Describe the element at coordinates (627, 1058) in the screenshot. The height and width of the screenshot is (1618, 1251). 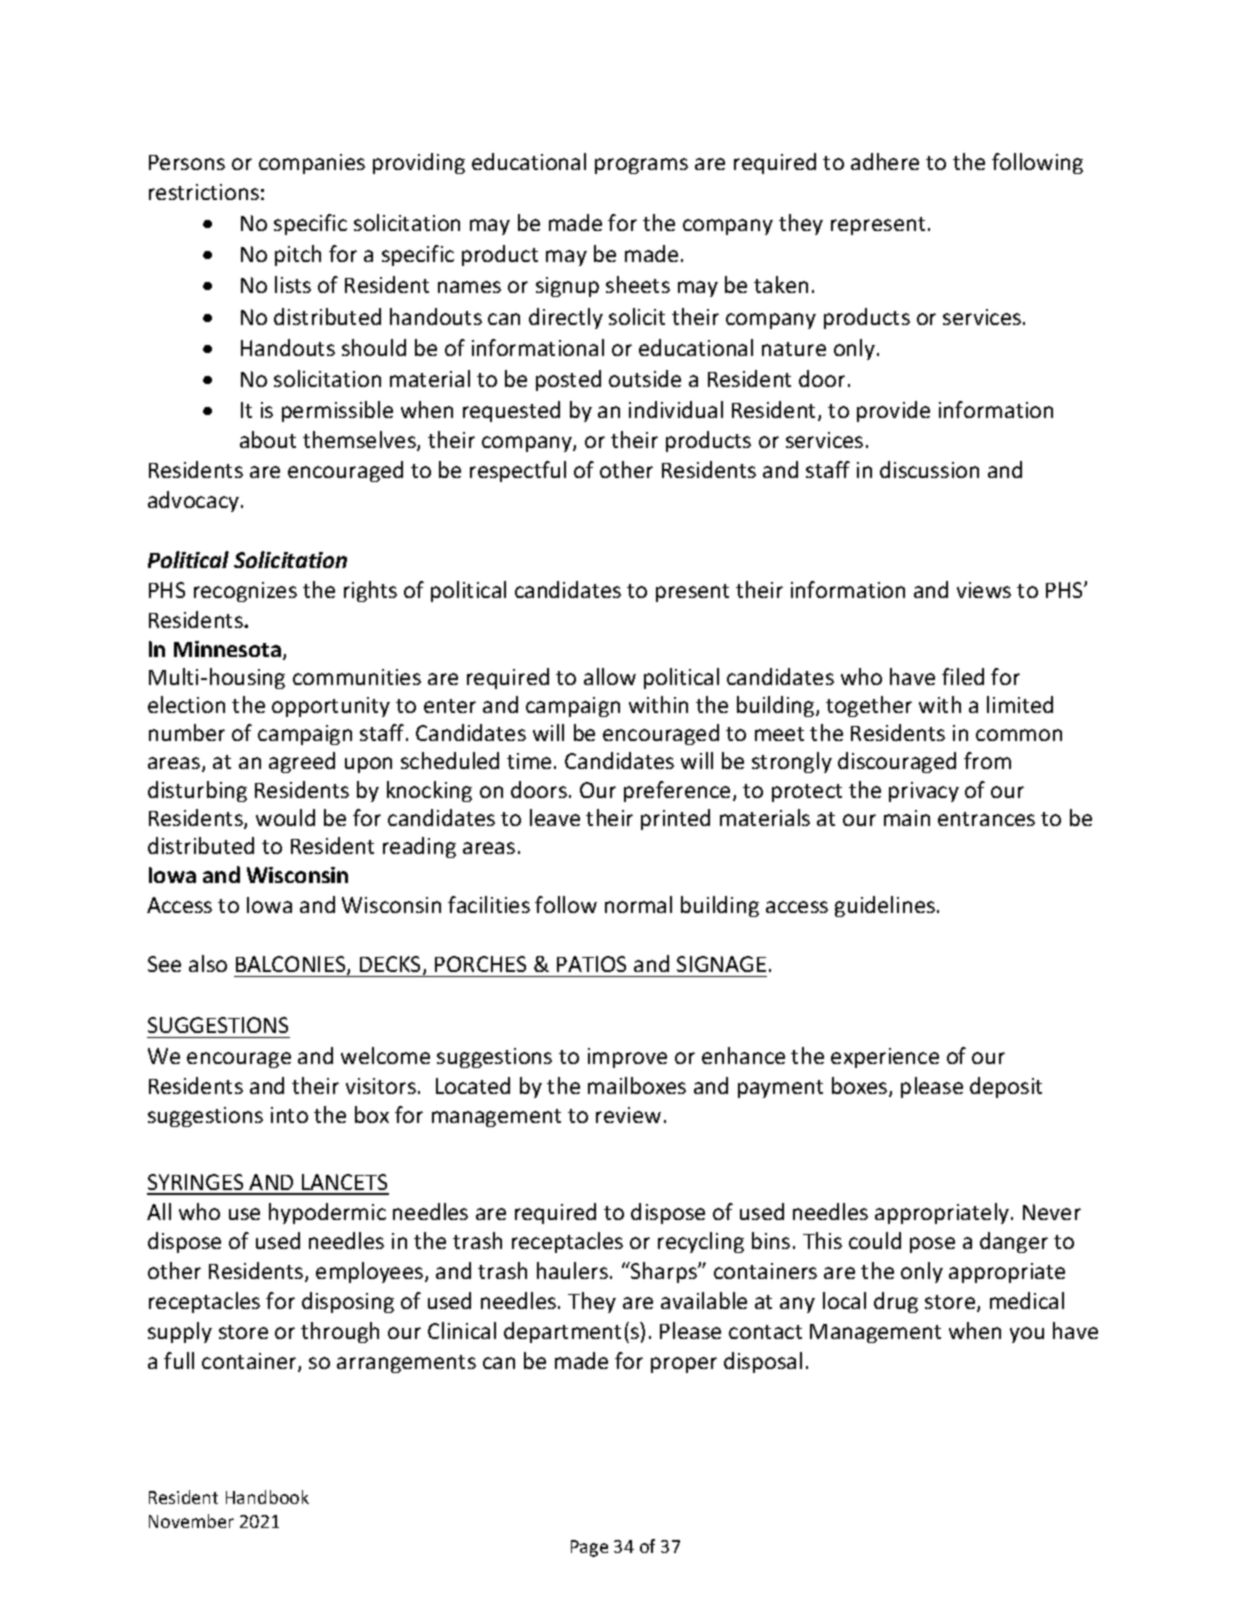
I see `improve` at that location.
